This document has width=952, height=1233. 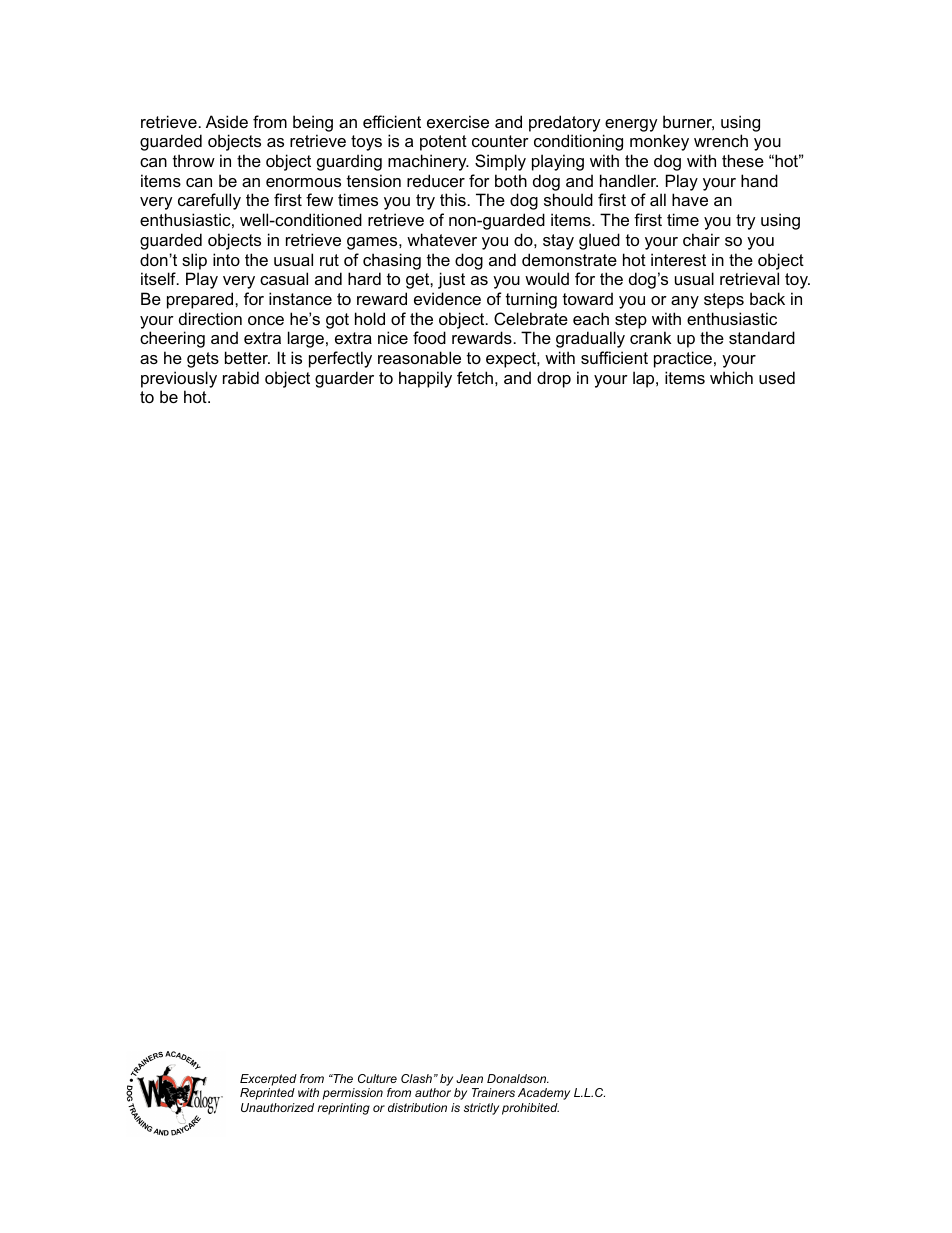 I want to click on happily, so click(x=425, y=379).
